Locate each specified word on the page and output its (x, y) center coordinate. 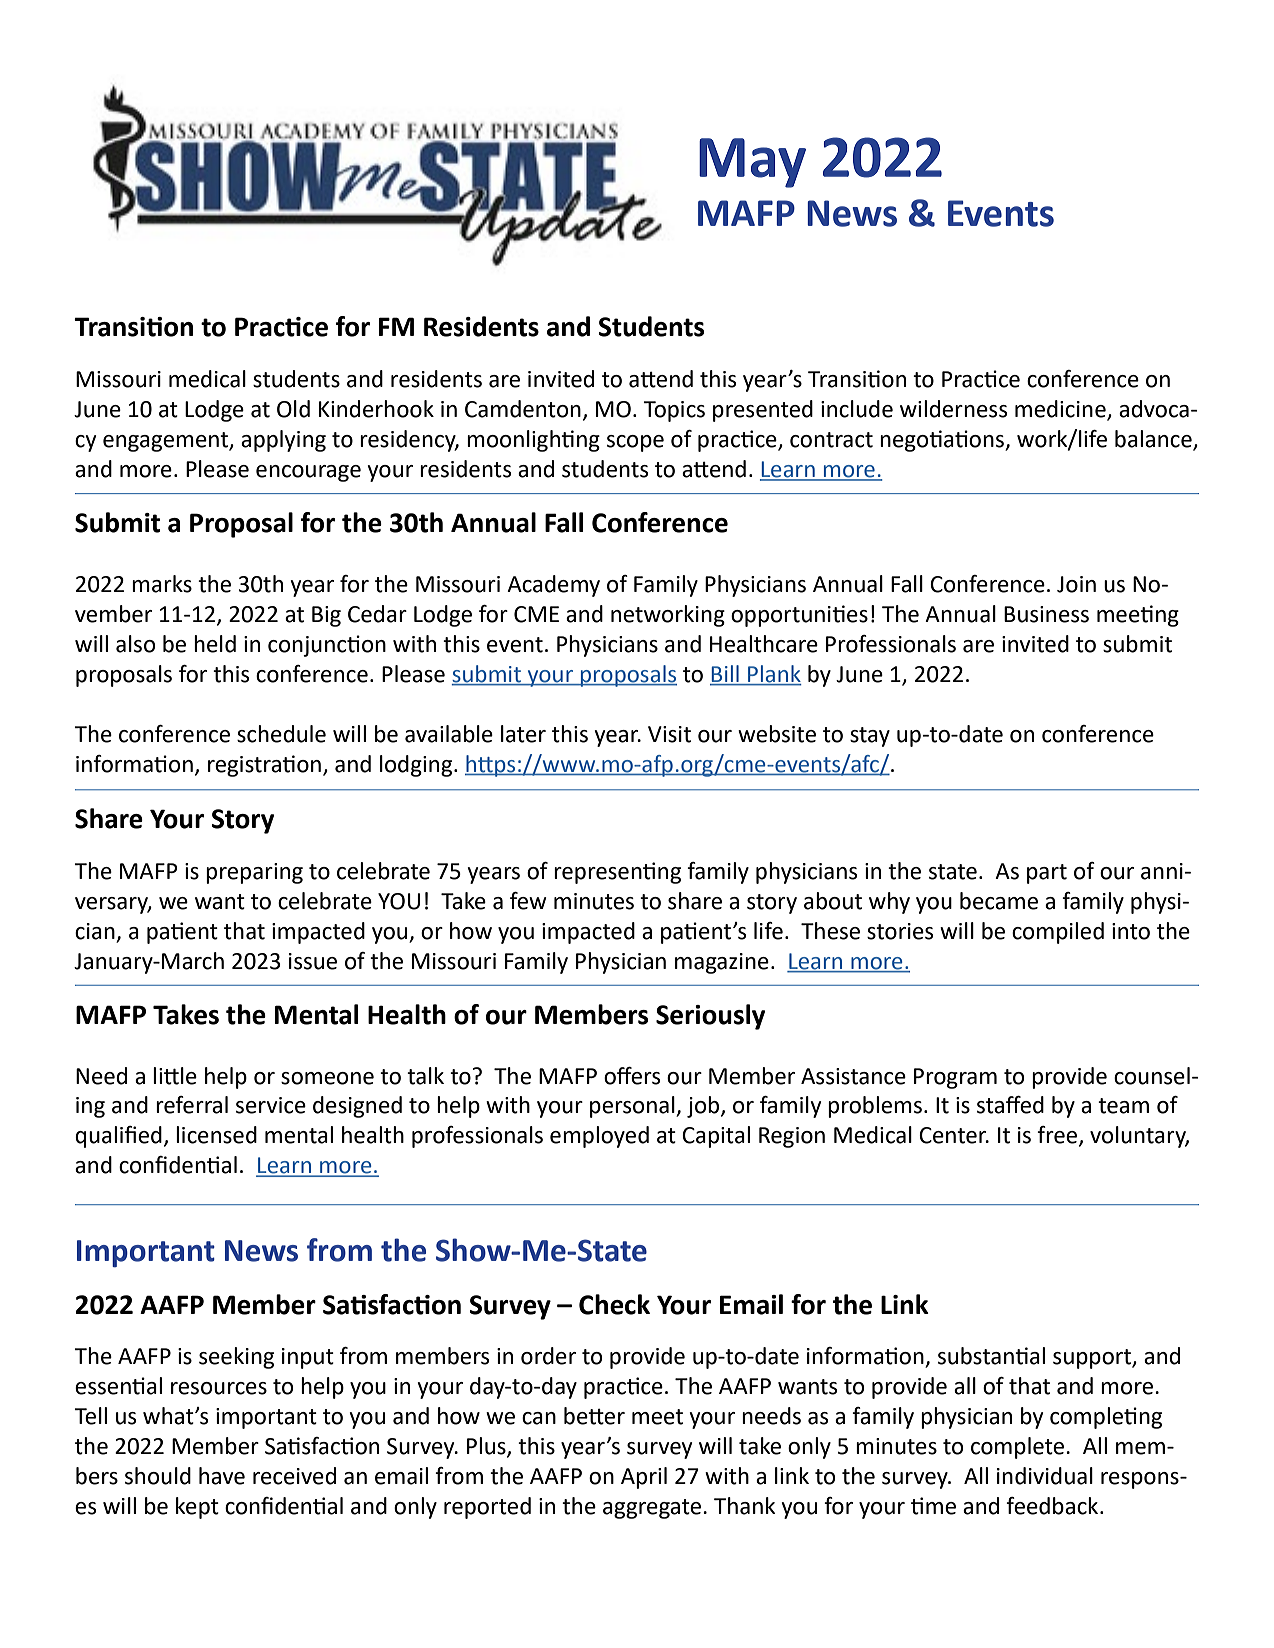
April (644, 1478)
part (1047, 874)
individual (1045, 1476)
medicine (1061, 410)
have (222, 1476)
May (752, 163)
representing (617, 873)
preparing (254, 873)
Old (293, 409)
